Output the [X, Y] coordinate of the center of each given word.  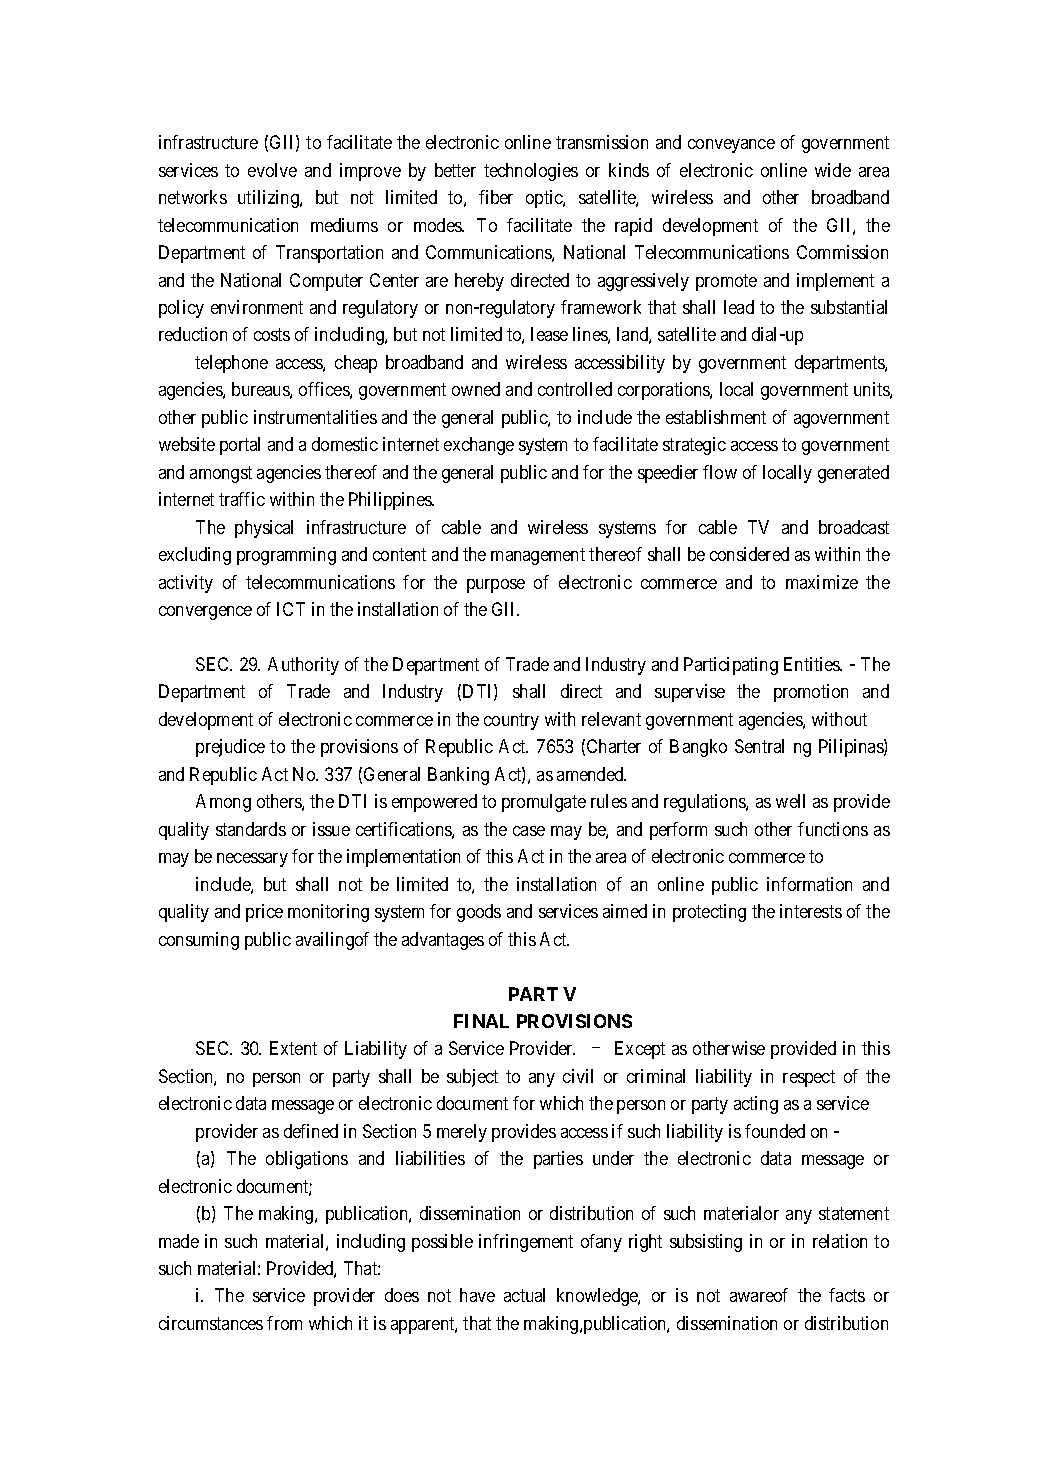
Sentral [759, 746]
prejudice [230, 748]
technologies [531, 172]
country [511, 721]
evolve [272, 170]
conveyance [731, 146]
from [284, 1323]
